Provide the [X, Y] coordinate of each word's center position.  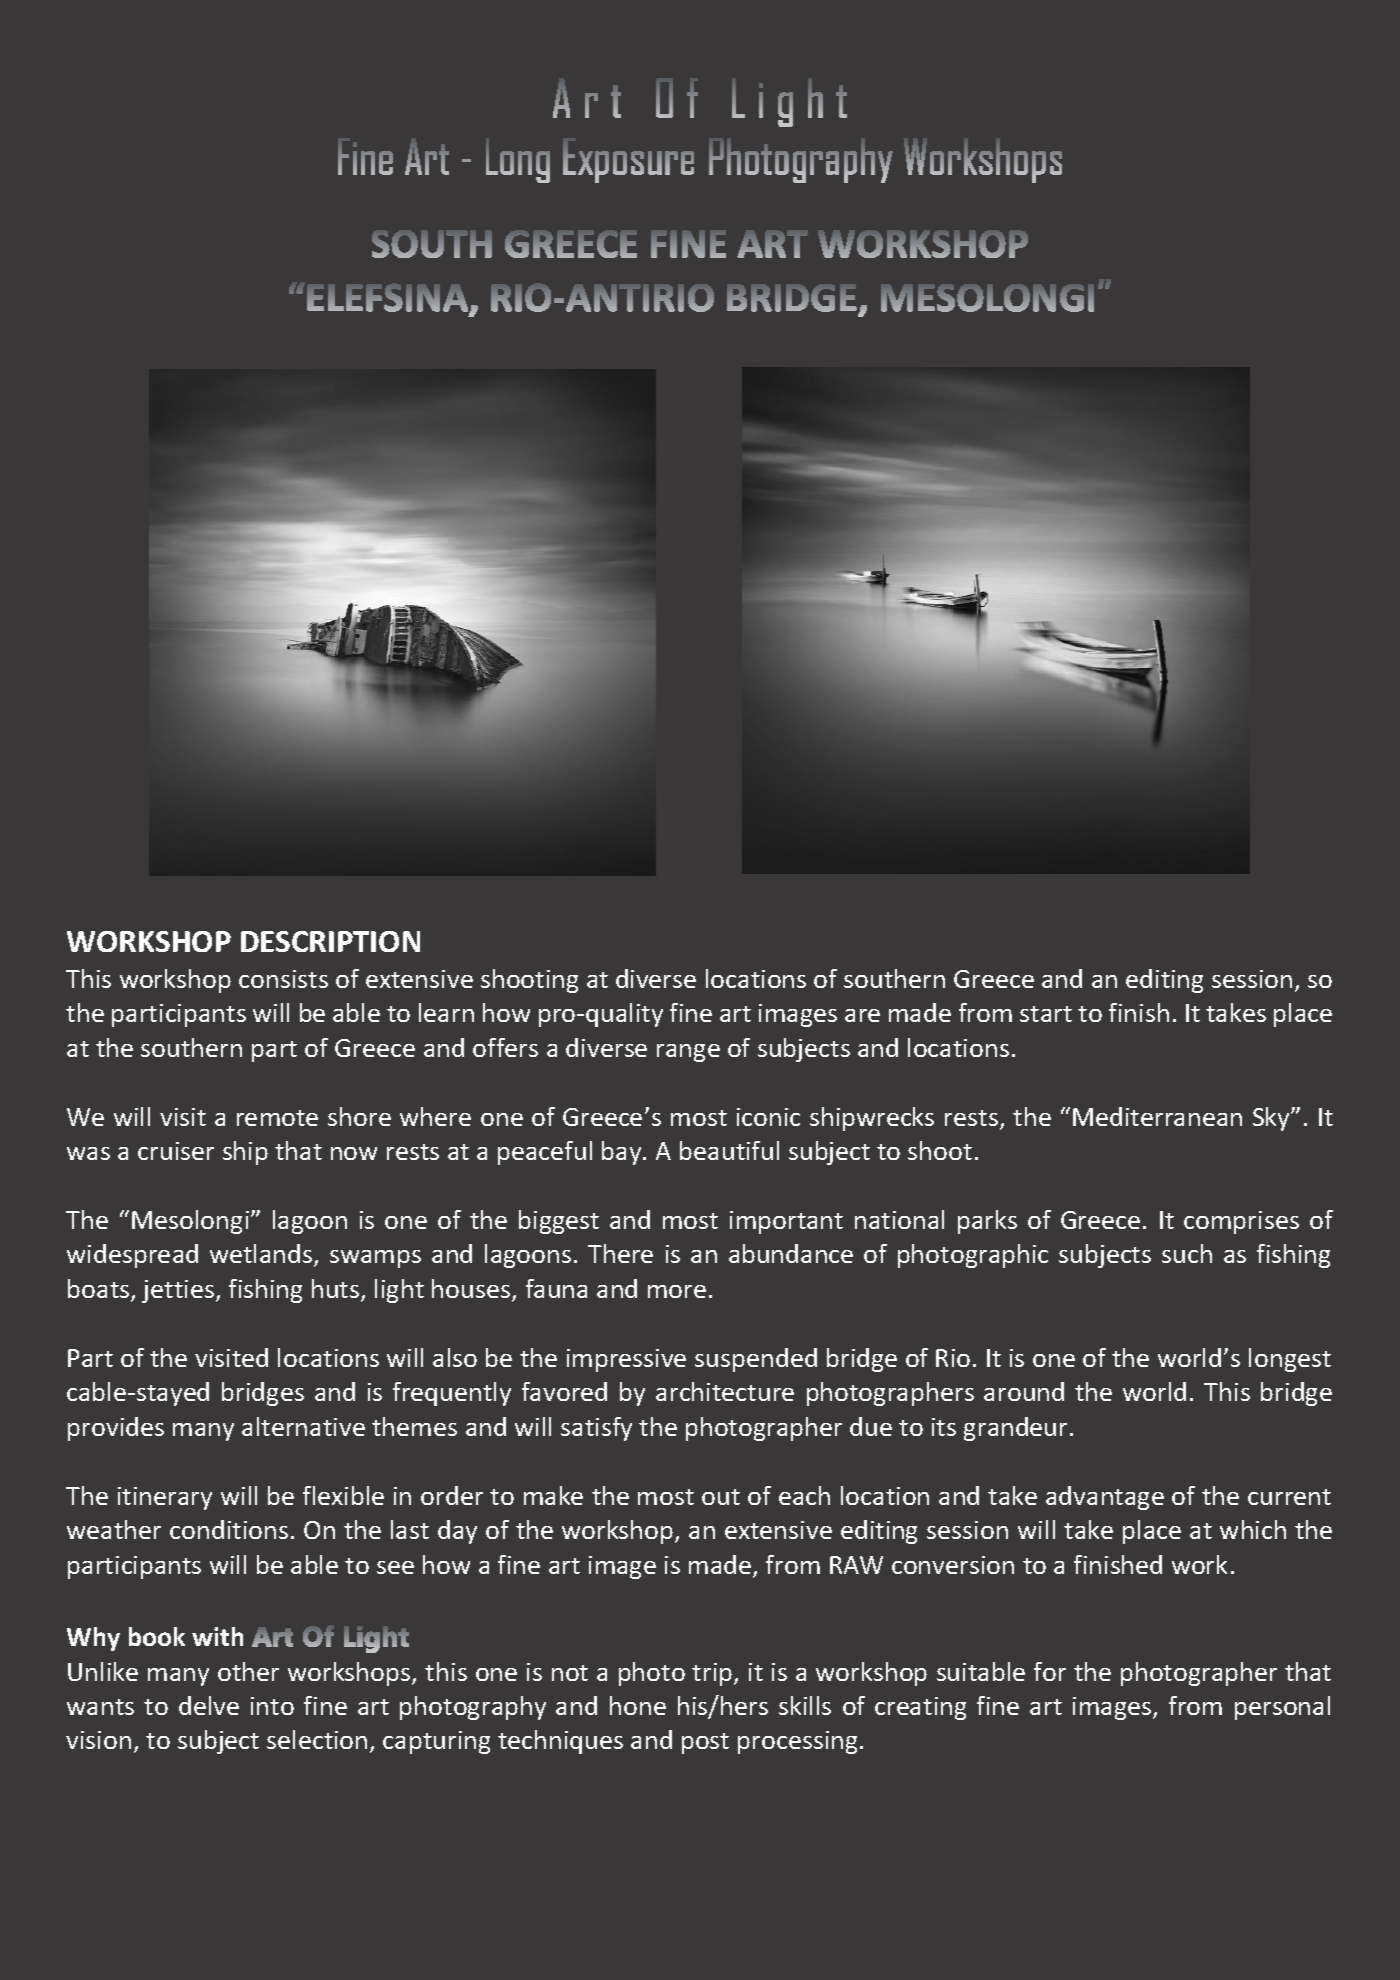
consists [283, 979]
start [1046, 1014]
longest [1290, 1360]
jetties [179, 1291]
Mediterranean [1157, 1116]
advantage [1105, 1498]
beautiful [729, 1150]
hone [638, 1705]
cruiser [176, 1151]
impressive [626, 1360]
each [804, 1495]
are [862, 1015]
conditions [229, 1529]
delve [209, 1705]
